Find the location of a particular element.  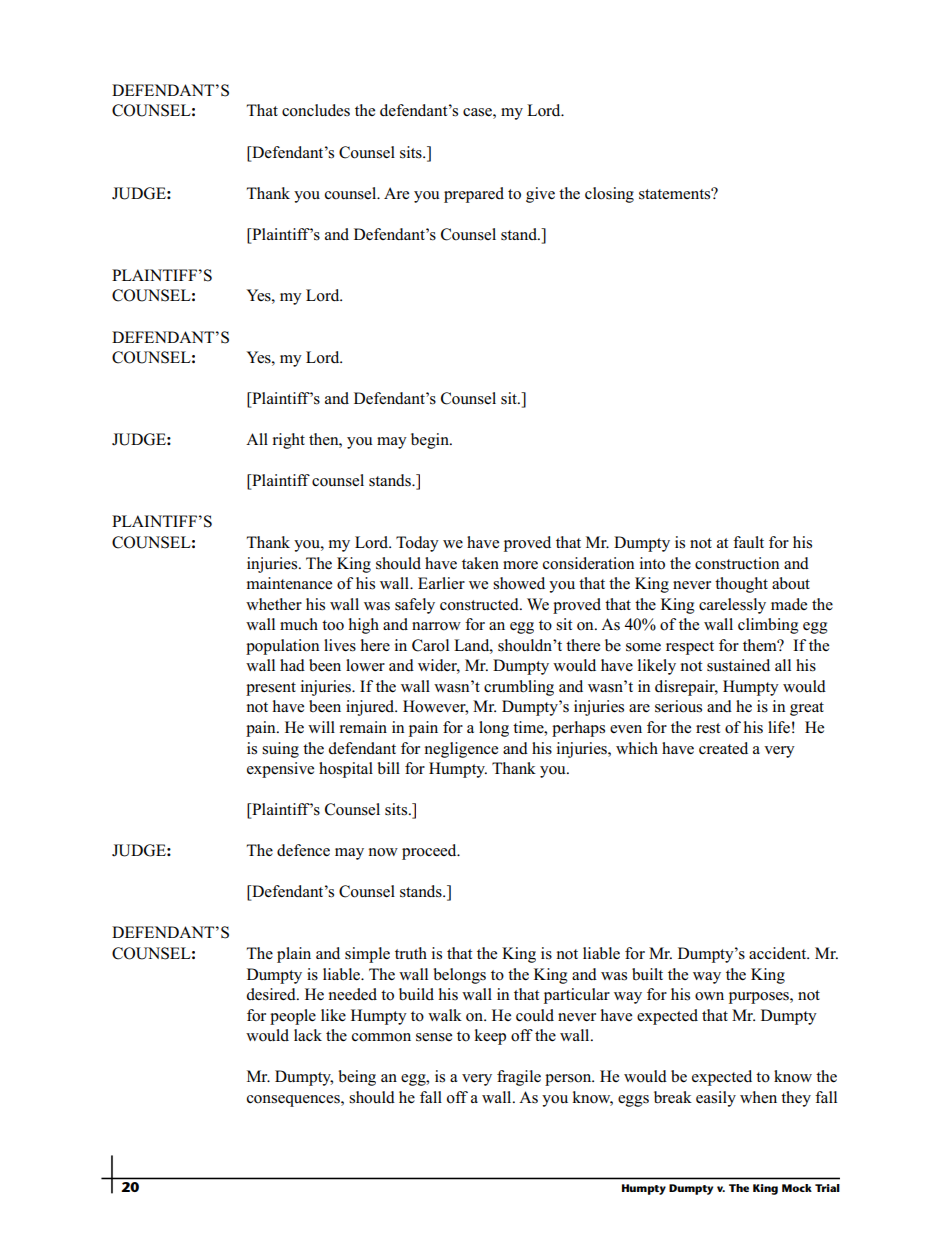

being is located at coordinates (357, 1078).
